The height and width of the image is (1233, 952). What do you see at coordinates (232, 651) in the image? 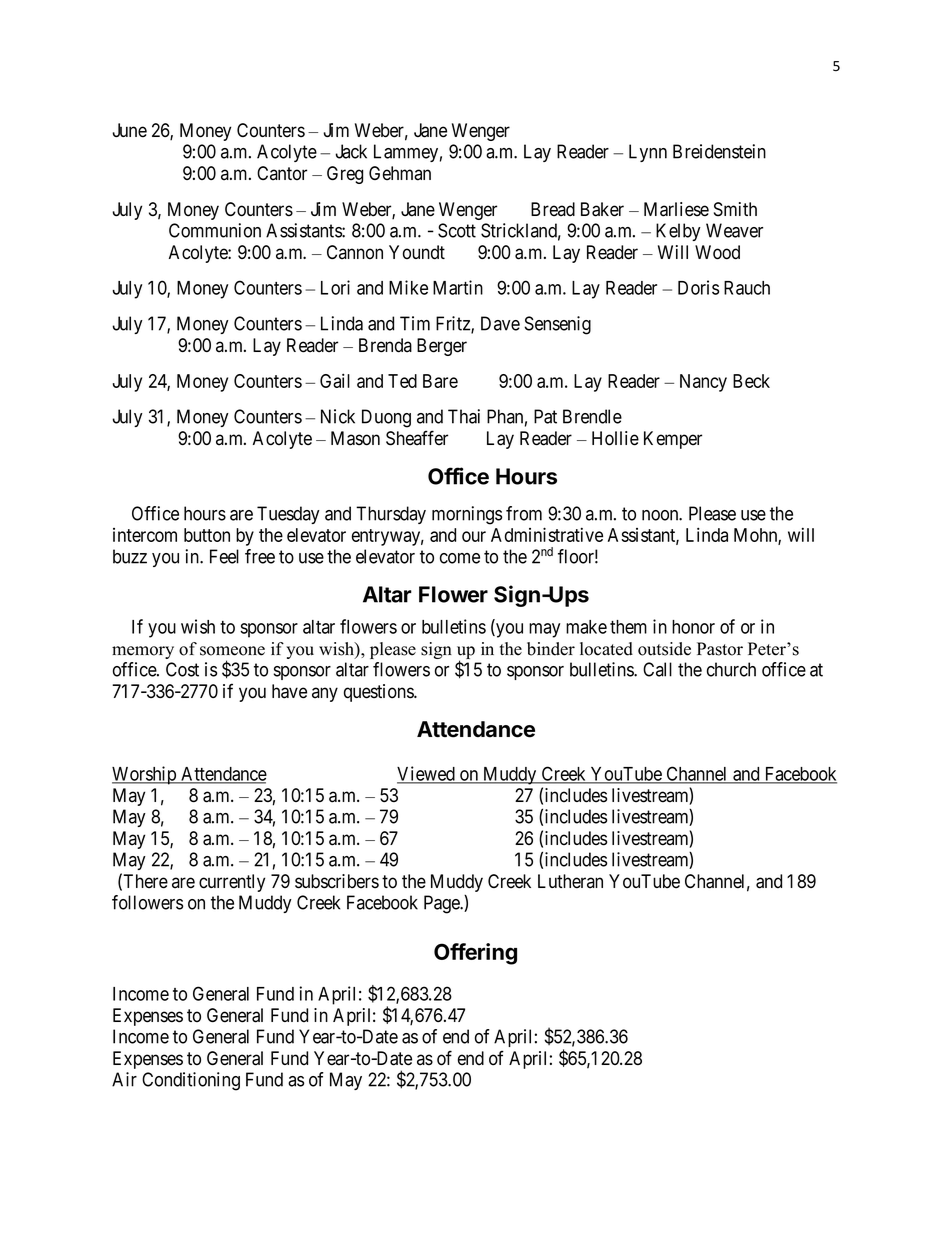
I see `someone` at bounding box center [232, 651].
